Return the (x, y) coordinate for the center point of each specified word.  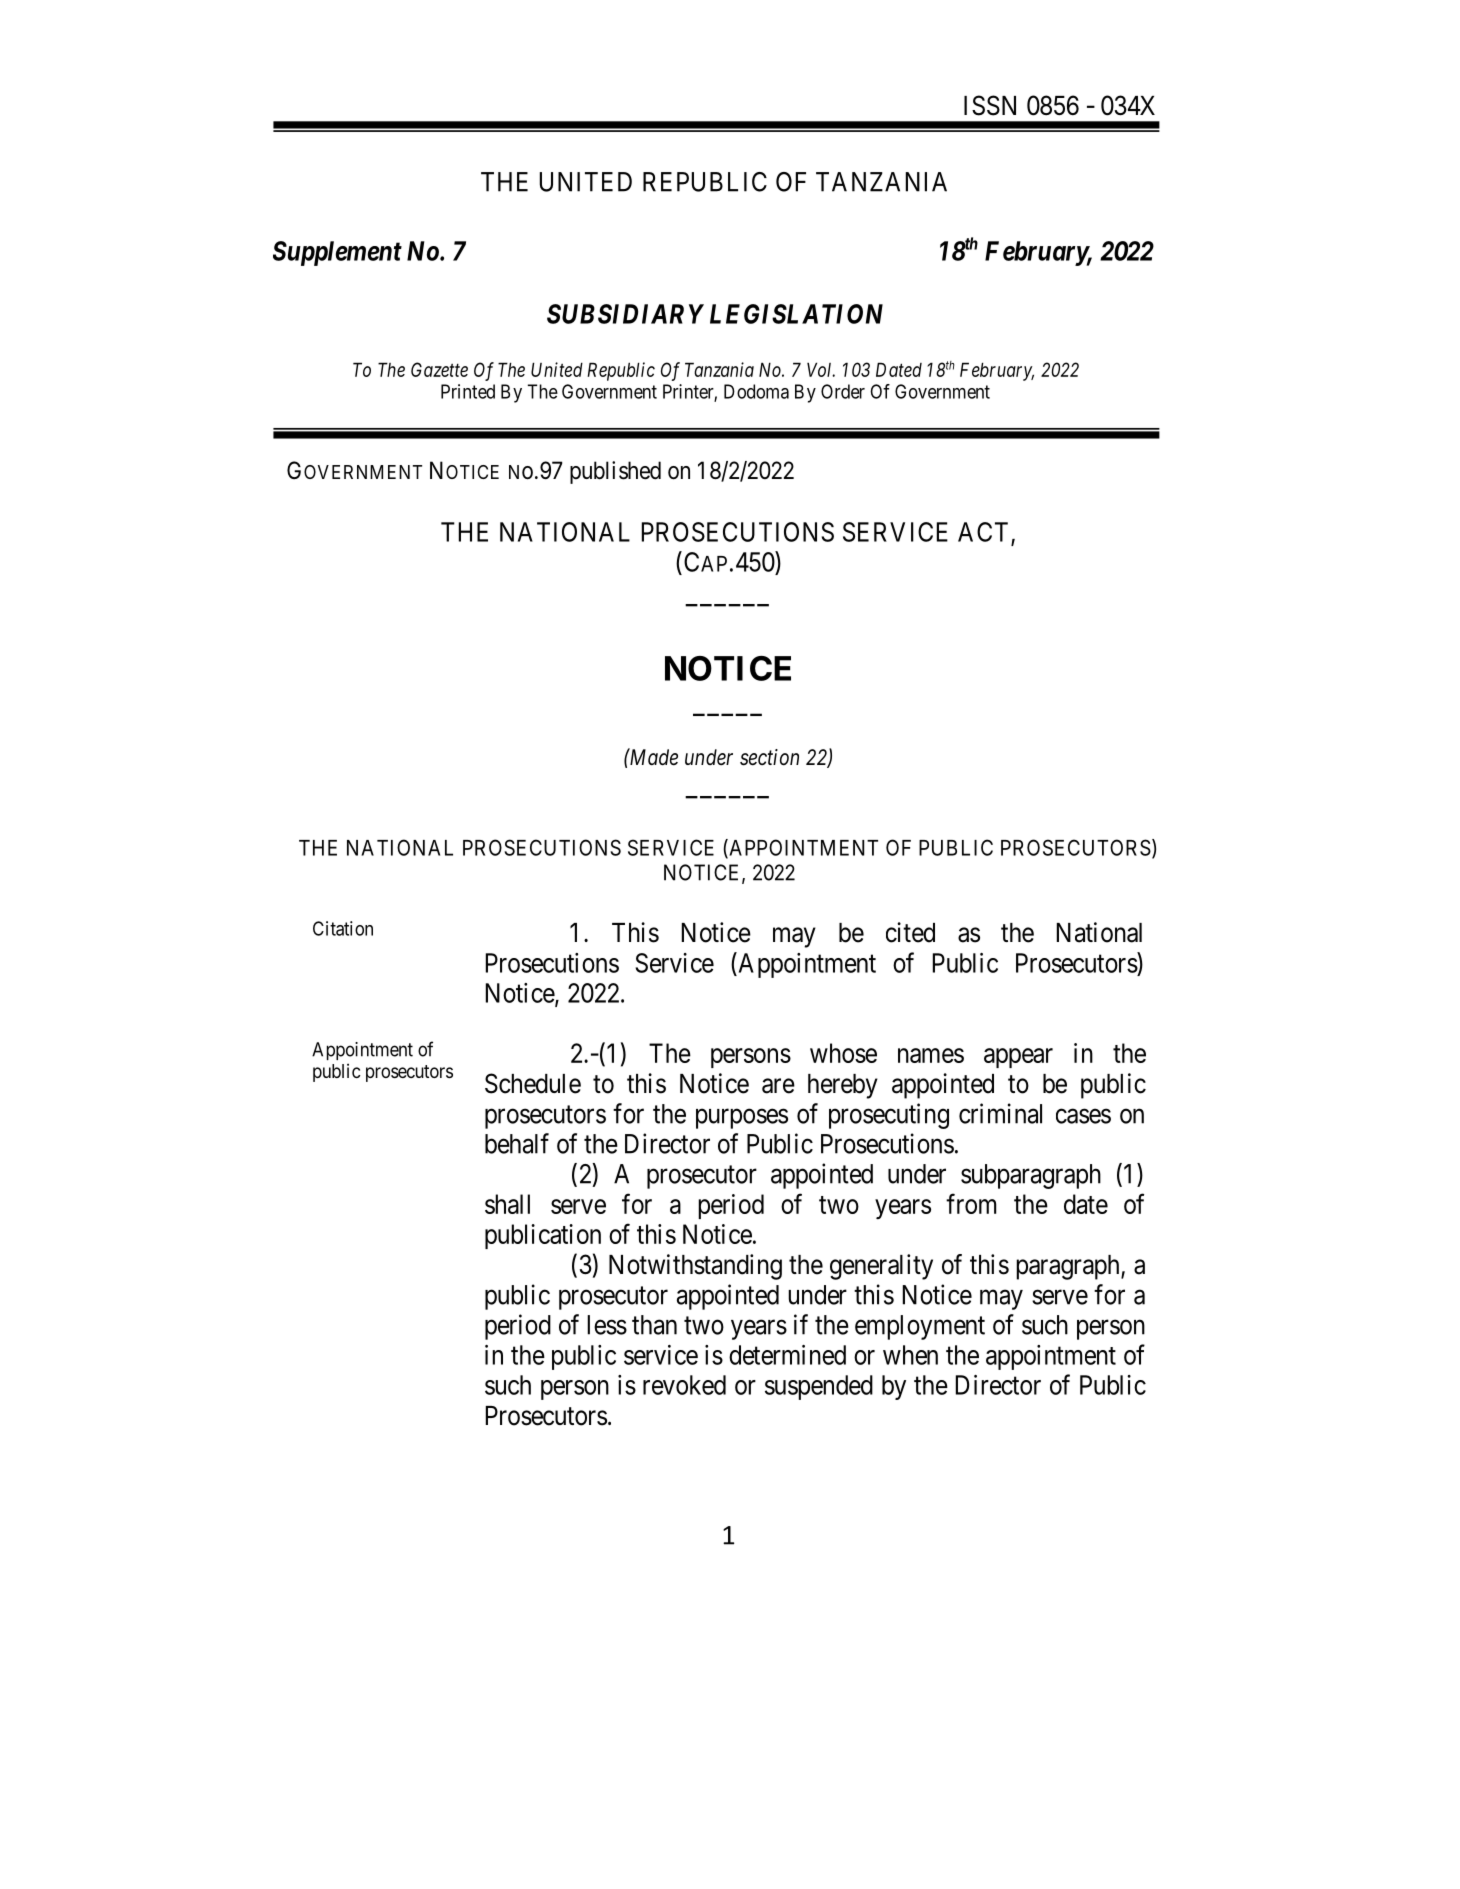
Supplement (337, 253)
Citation (343, 928)
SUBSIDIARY (625, 314)
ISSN (990, 105)
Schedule (533, 1083)
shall (507, 1204)
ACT (983, 532)
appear (1018, 1058)
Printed (468, 391)
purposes (742, 1119)
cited (910, 932)
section (769, 757)
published (615, 472)
